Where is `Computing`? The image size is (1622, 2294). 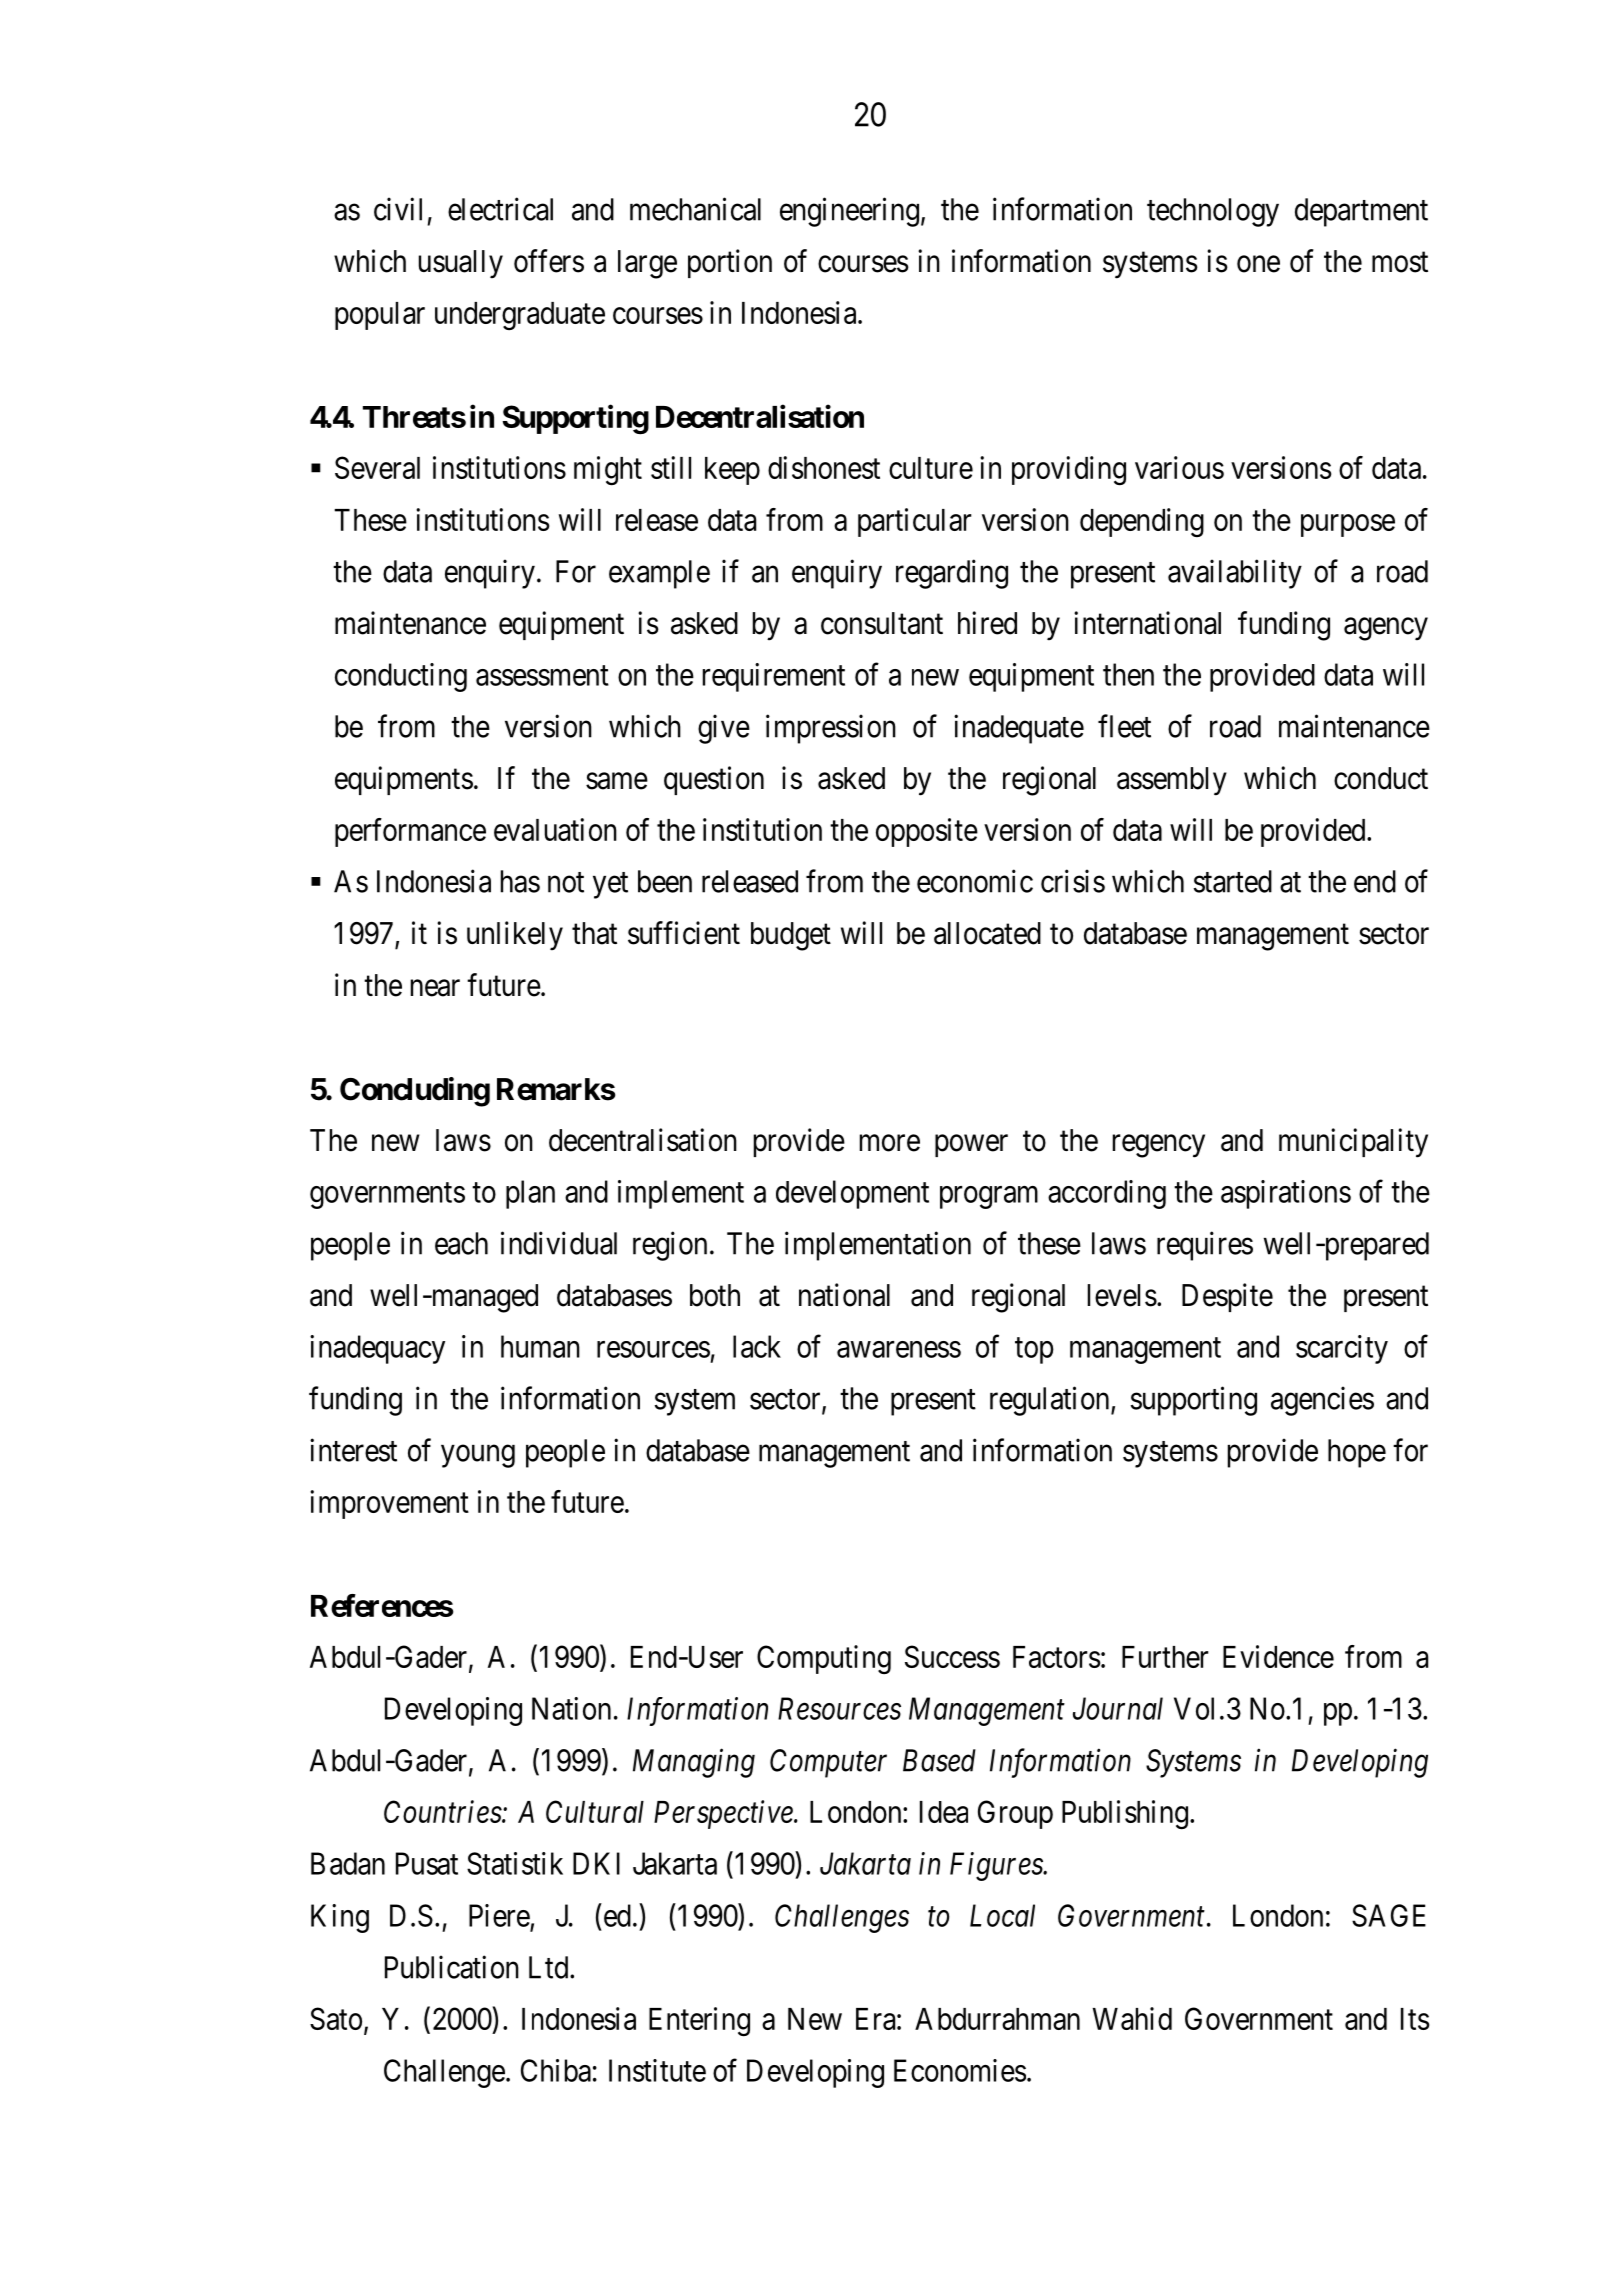
Computing is located at coordinates (824, 1659).
